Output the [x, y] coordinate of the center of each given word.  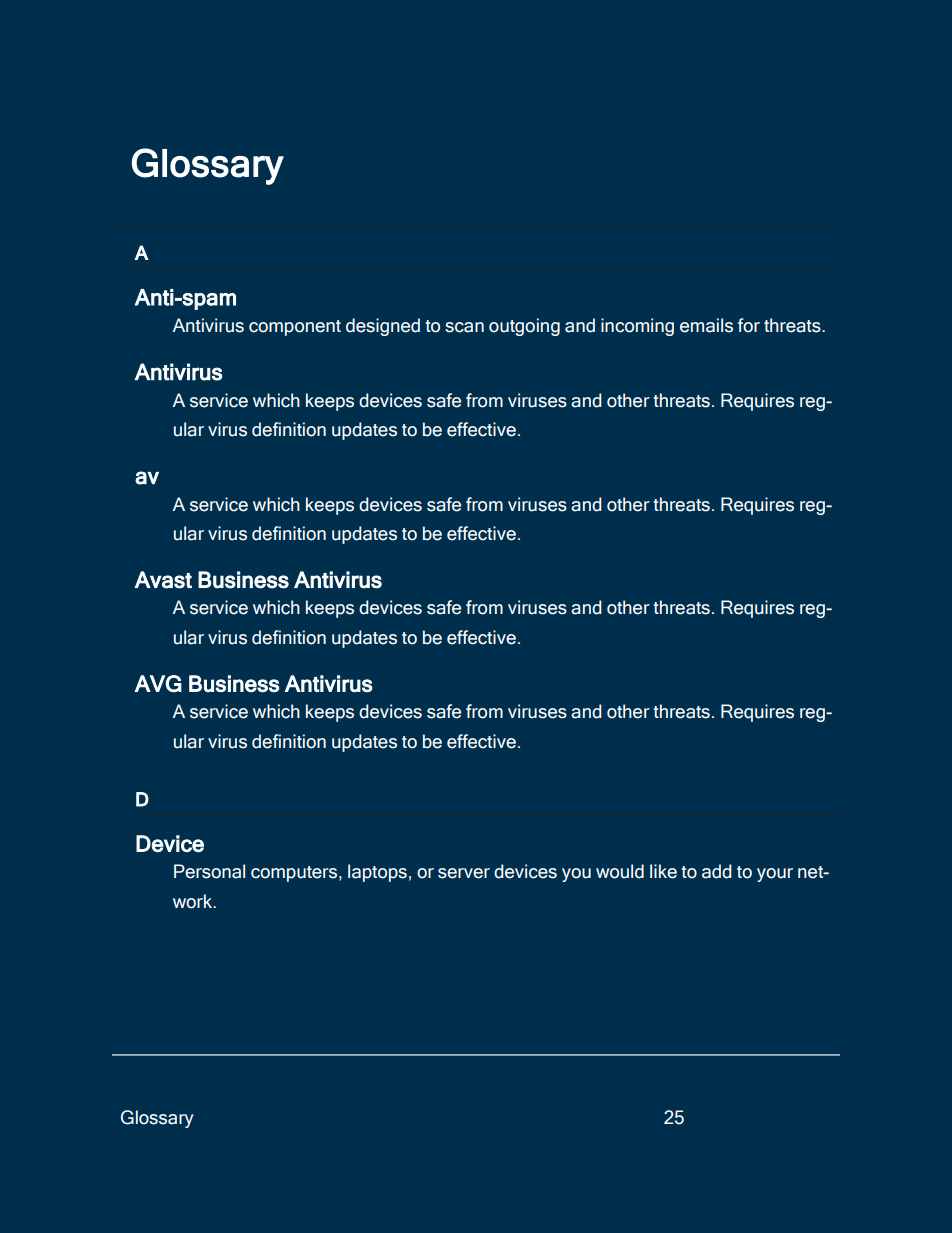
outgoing [524, 327]
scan [464, 327]
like [663, 871]
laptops [377, 873]
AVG [158, 683]
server [464, 873]
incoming [637, 327]
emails [706, 325]
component [295, 328]
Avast [163, 580]
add [717, 871]
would [620, 871]
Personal [209, 871]
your [775, 875]
